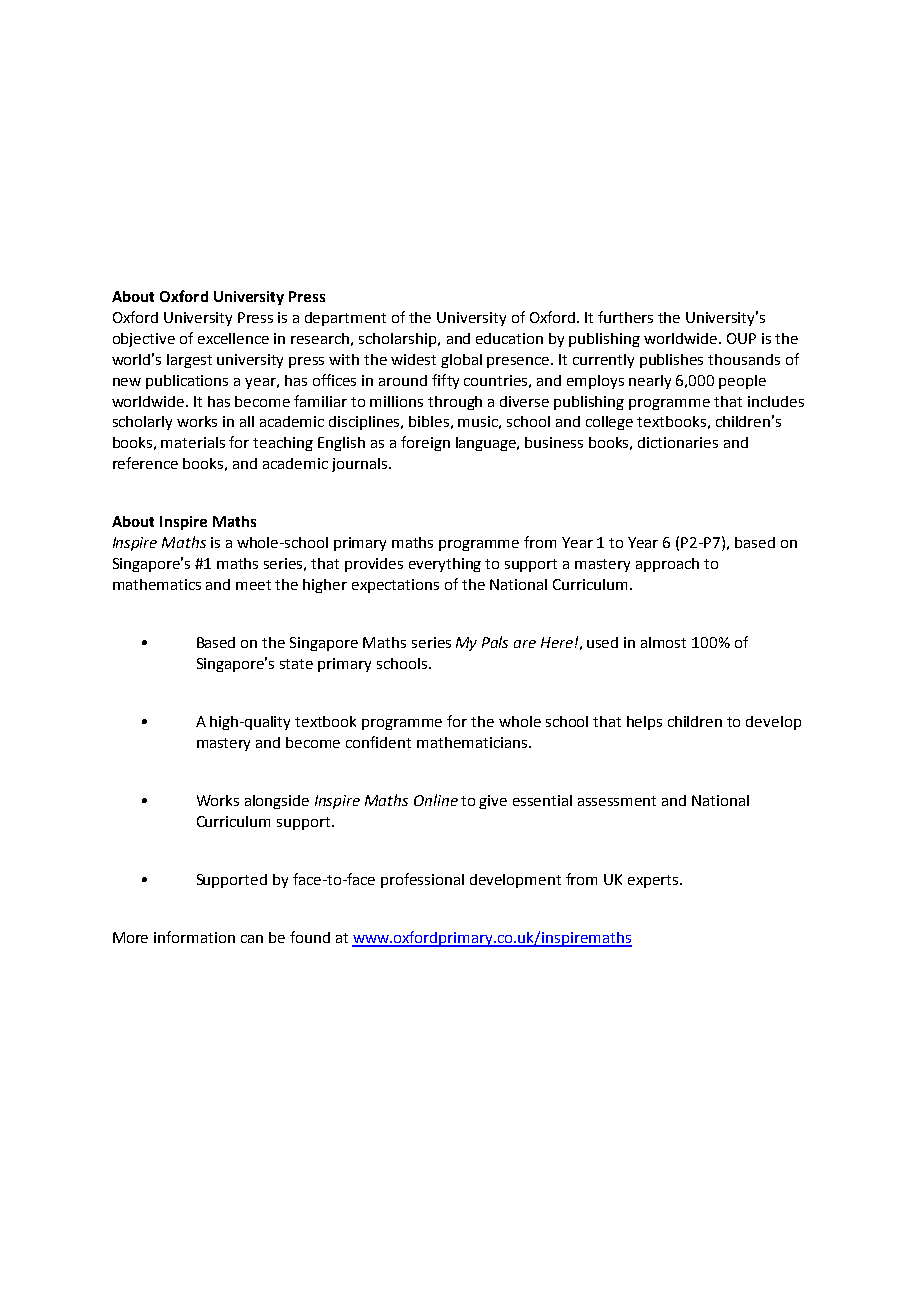 The height and width of the document is (1308, 924). I want to click on mathematics, so click(157, 584).
